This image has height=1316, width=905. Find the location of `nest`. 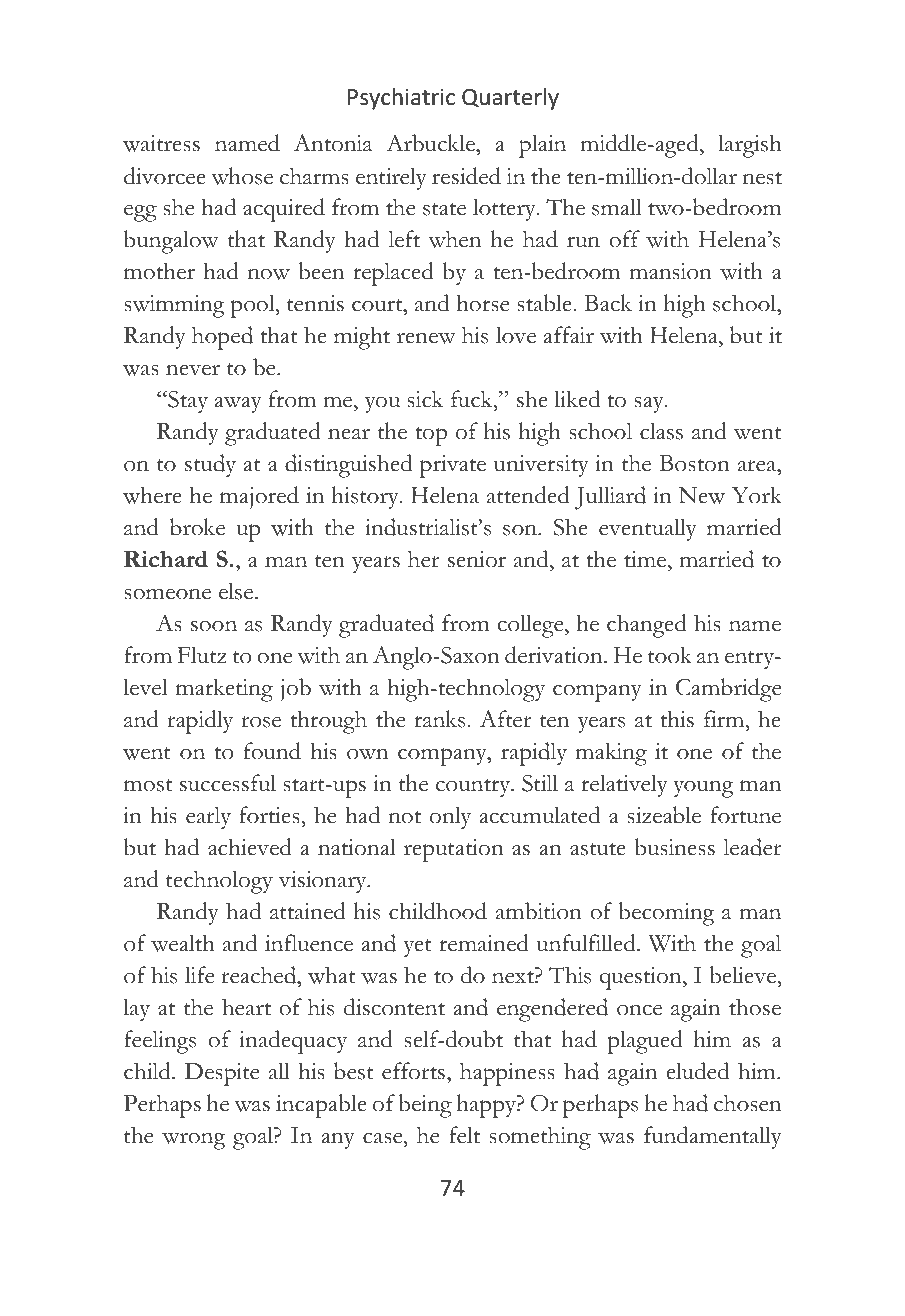

nest is located at coordinates (762, 178).
